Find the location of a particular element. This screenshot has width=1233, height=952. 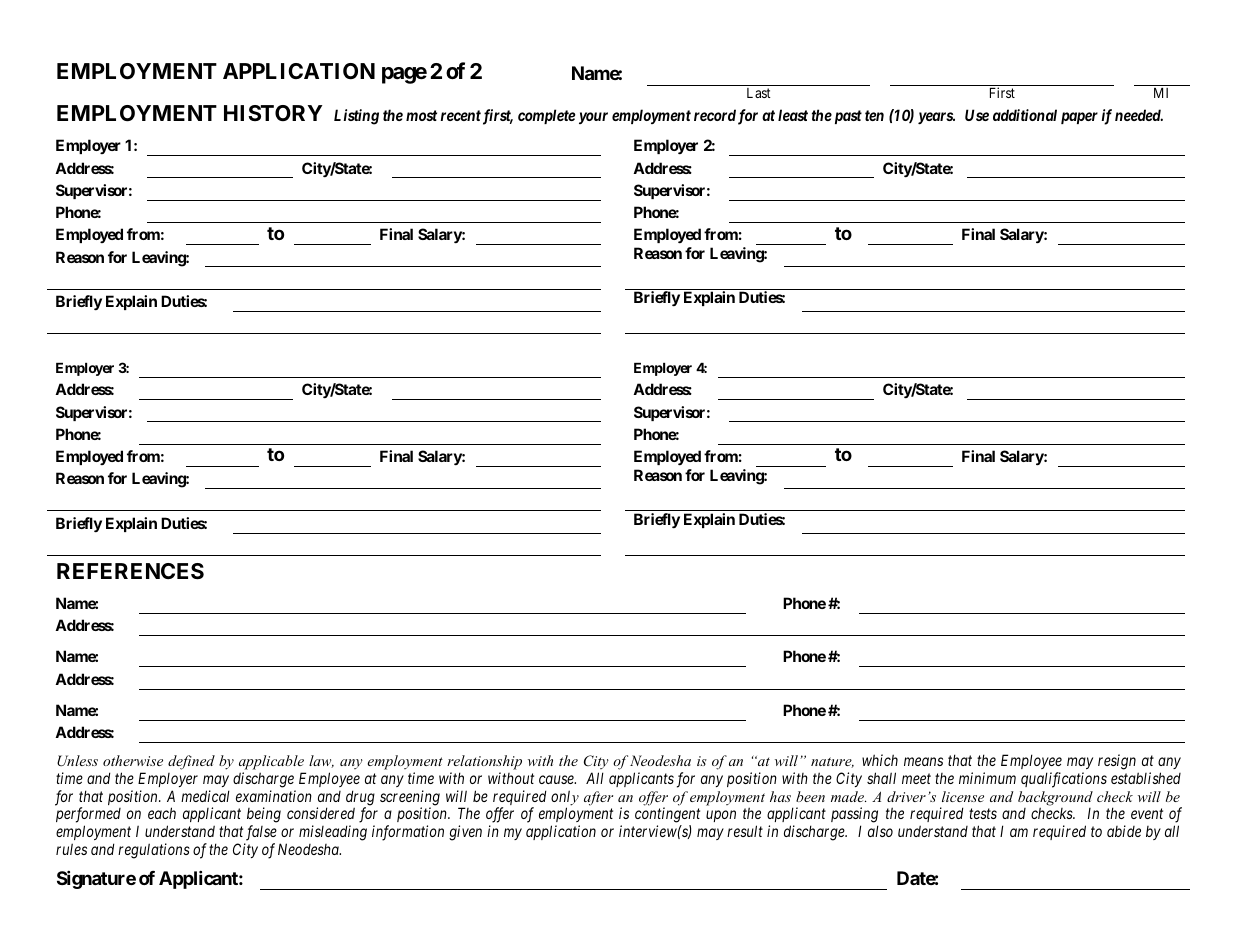

additional is located at coordinates (1025, 115).
